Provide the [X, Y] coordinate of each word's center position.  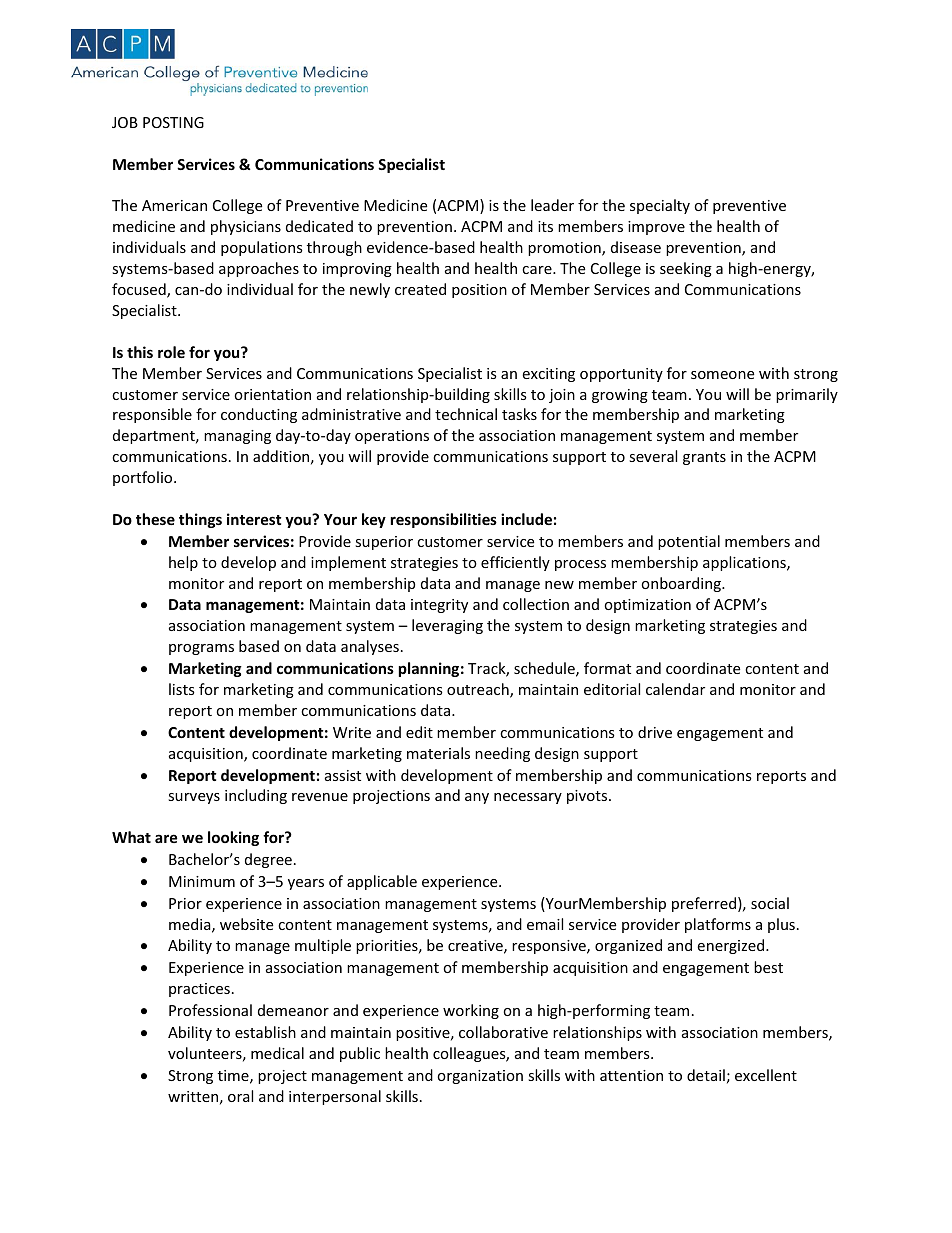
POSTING [173, 122]
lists [182, 689]
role [171, 352]
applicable [382, 882]
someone [722, 375]
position [479, 291]
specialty [660, 206]
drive [655, 732]
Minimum [202, 881]
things [200, 520]
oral [240, 1096]
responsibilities [444, 520]
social [770, 903]
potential [689, 542]
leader [552, 205]
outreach [479, 690]
